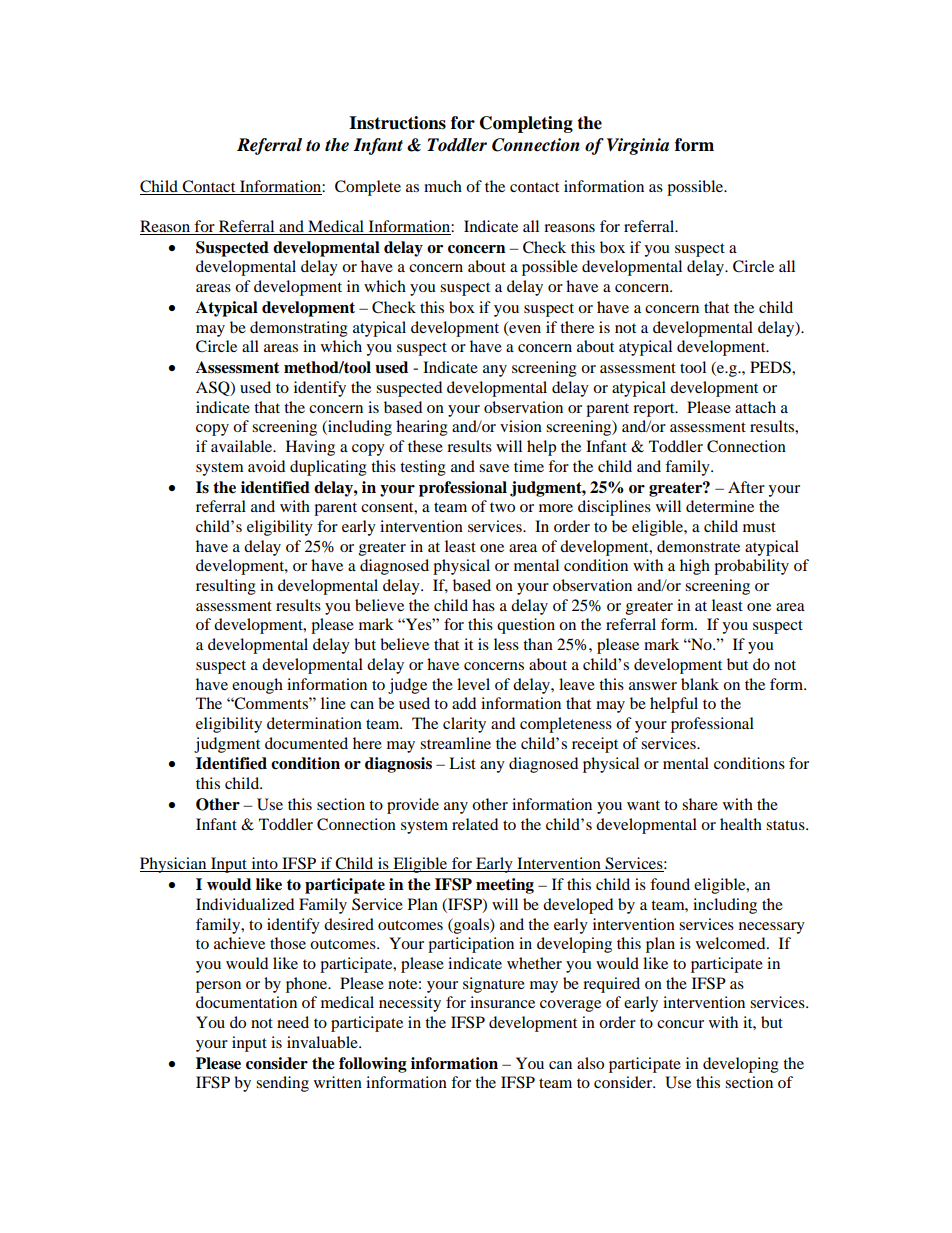 This screenshot has width=952, height=1233. Describe the element at coordinates (443, 186) in the screenshot. I see `much` at that location.
